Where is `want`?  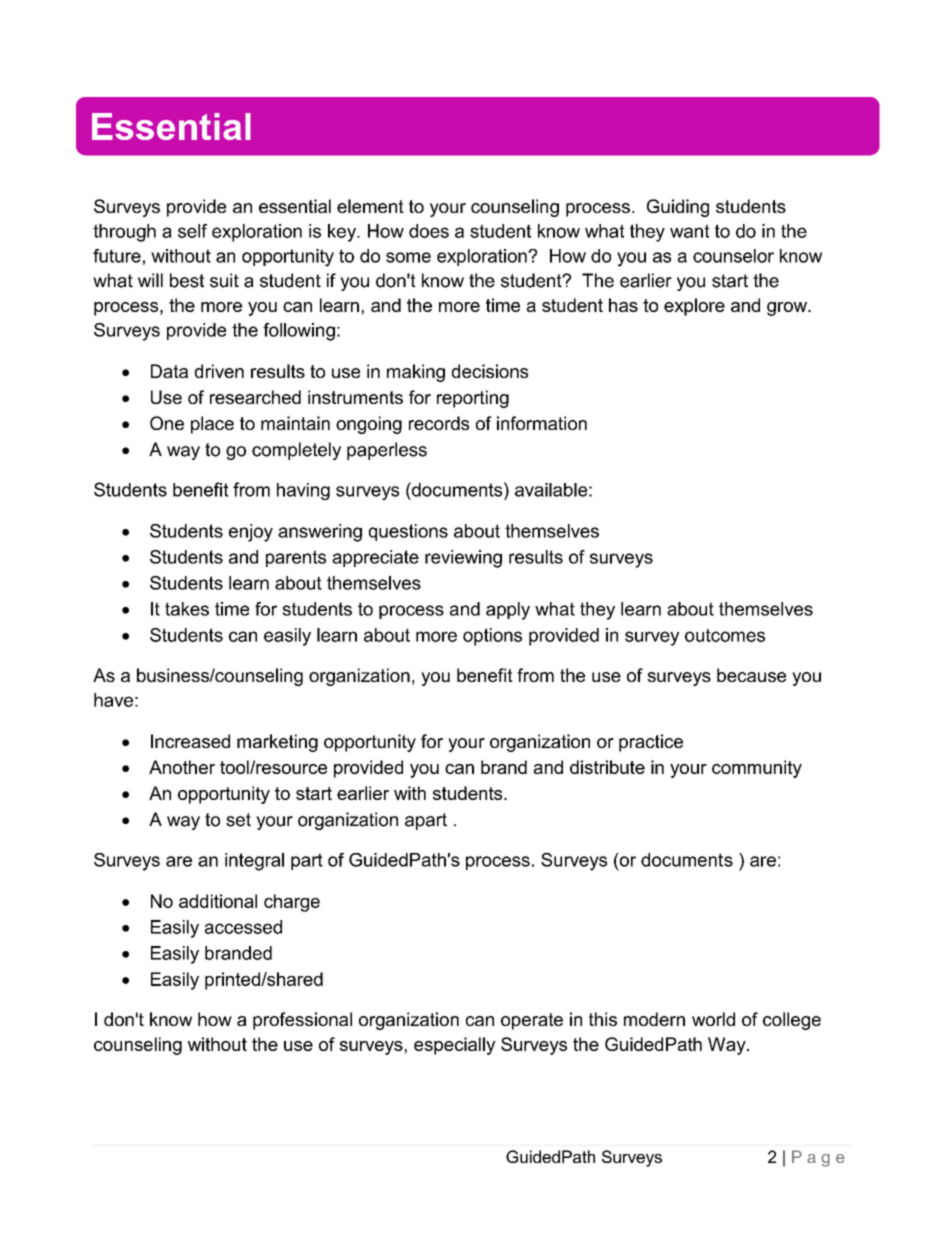 want is located at coordinates (689, 231).
